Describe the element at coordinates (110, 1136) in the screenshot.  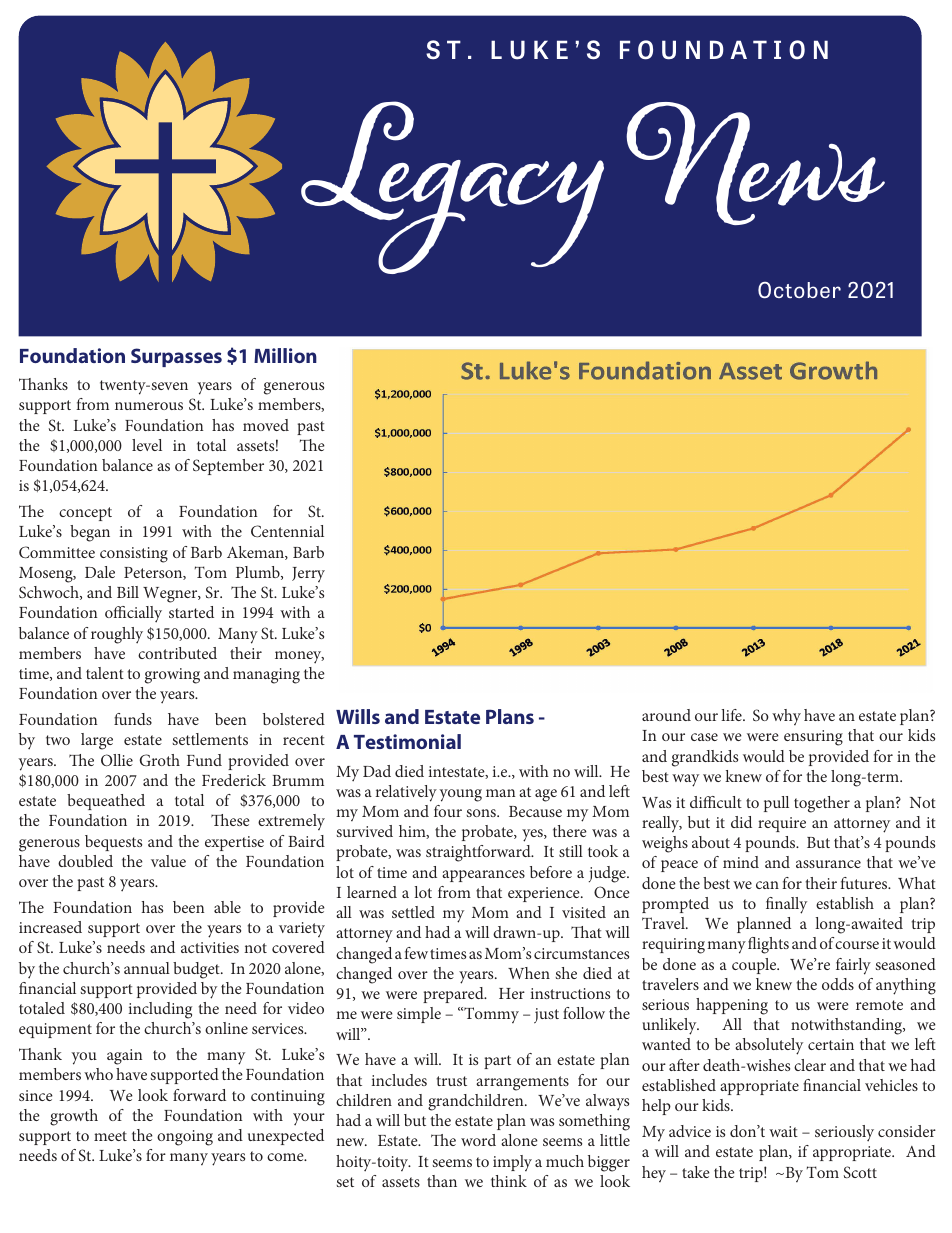
I see `meet` at that location.
